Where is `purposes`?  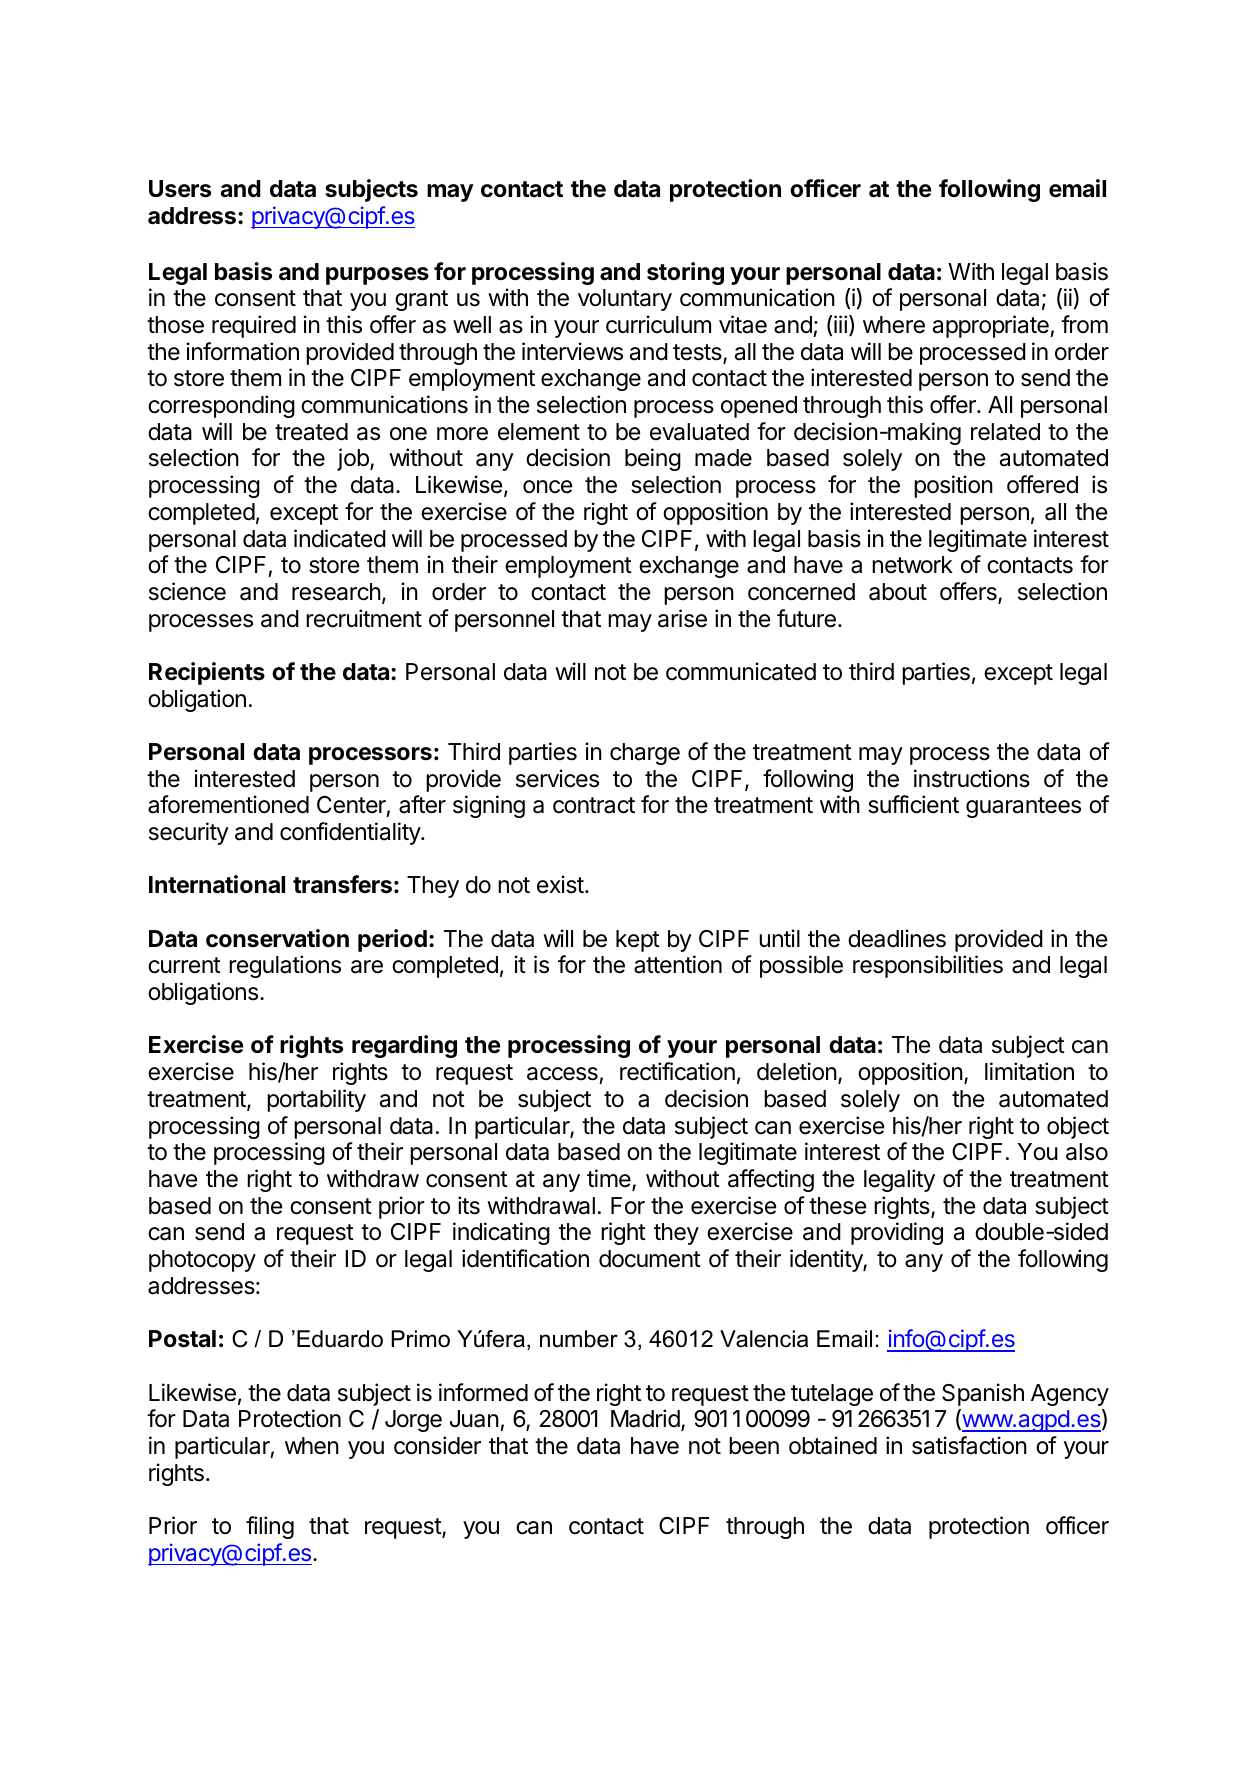
purposes is located at coordinates (377, 276).
